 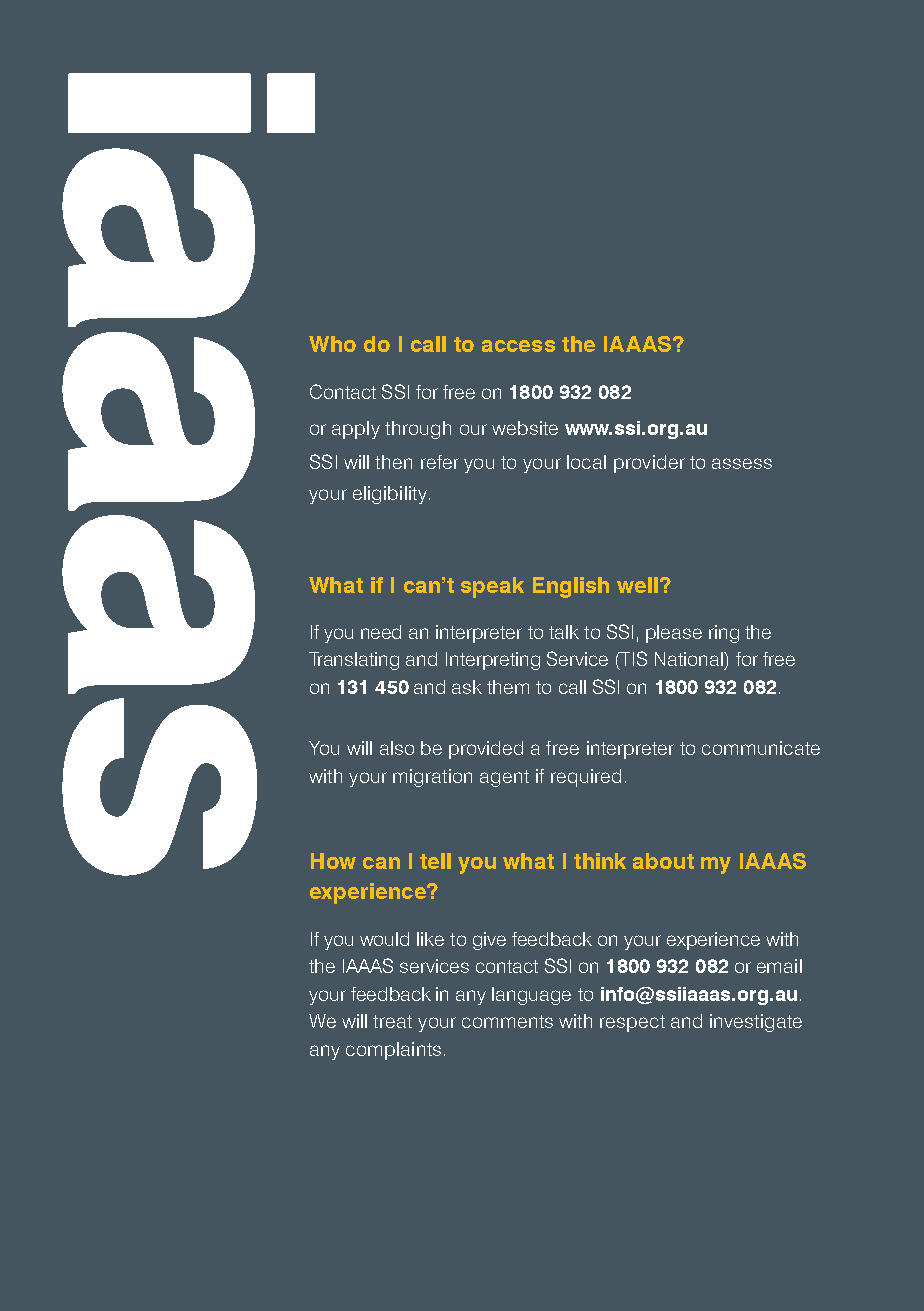 What do you see at coordinates (332, 344) in the document?
I see `Who` at bounding box center [332, 344].
